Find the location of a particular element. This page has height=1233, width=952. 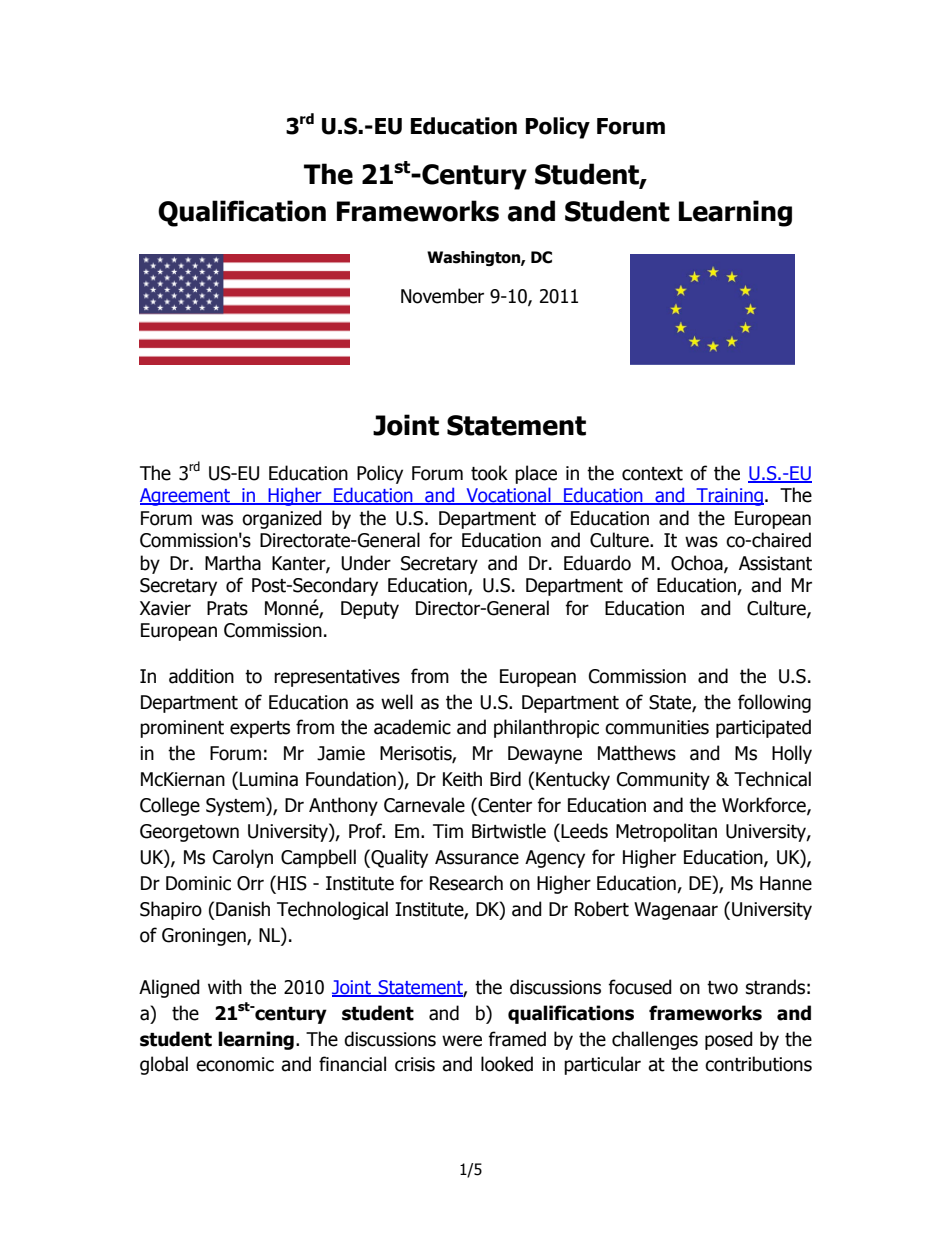

took is located at coordinates (489, 473).
